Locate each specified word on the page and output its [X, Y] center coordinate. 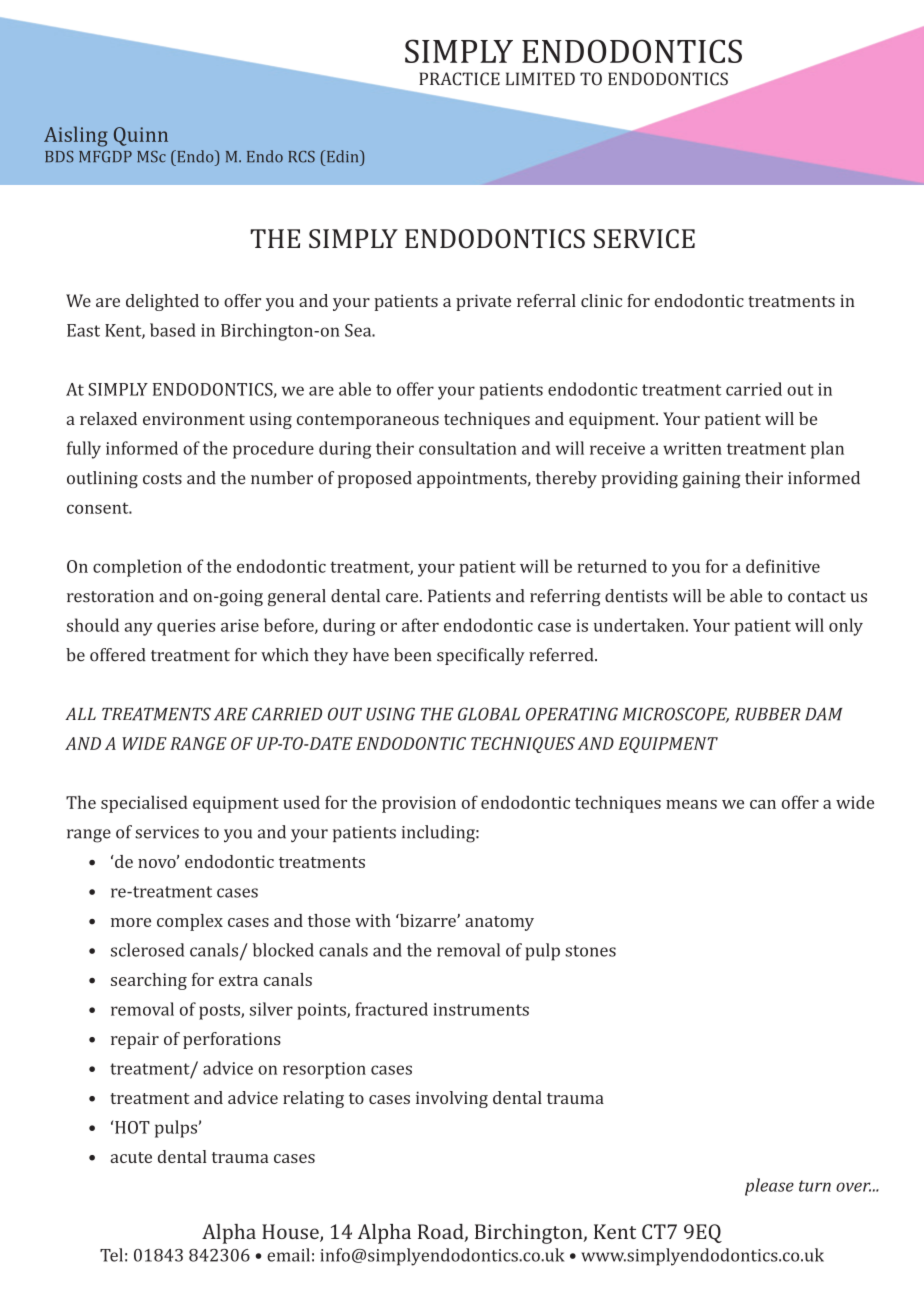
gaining [712, 480]
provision [419, 804]
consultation [468, 448]
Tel [111, 1255]
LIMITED [540, 78]
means [691, 804]
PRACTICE [459, 79]
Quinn [141, 136]
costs [162, 479]
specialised [144, 804]
